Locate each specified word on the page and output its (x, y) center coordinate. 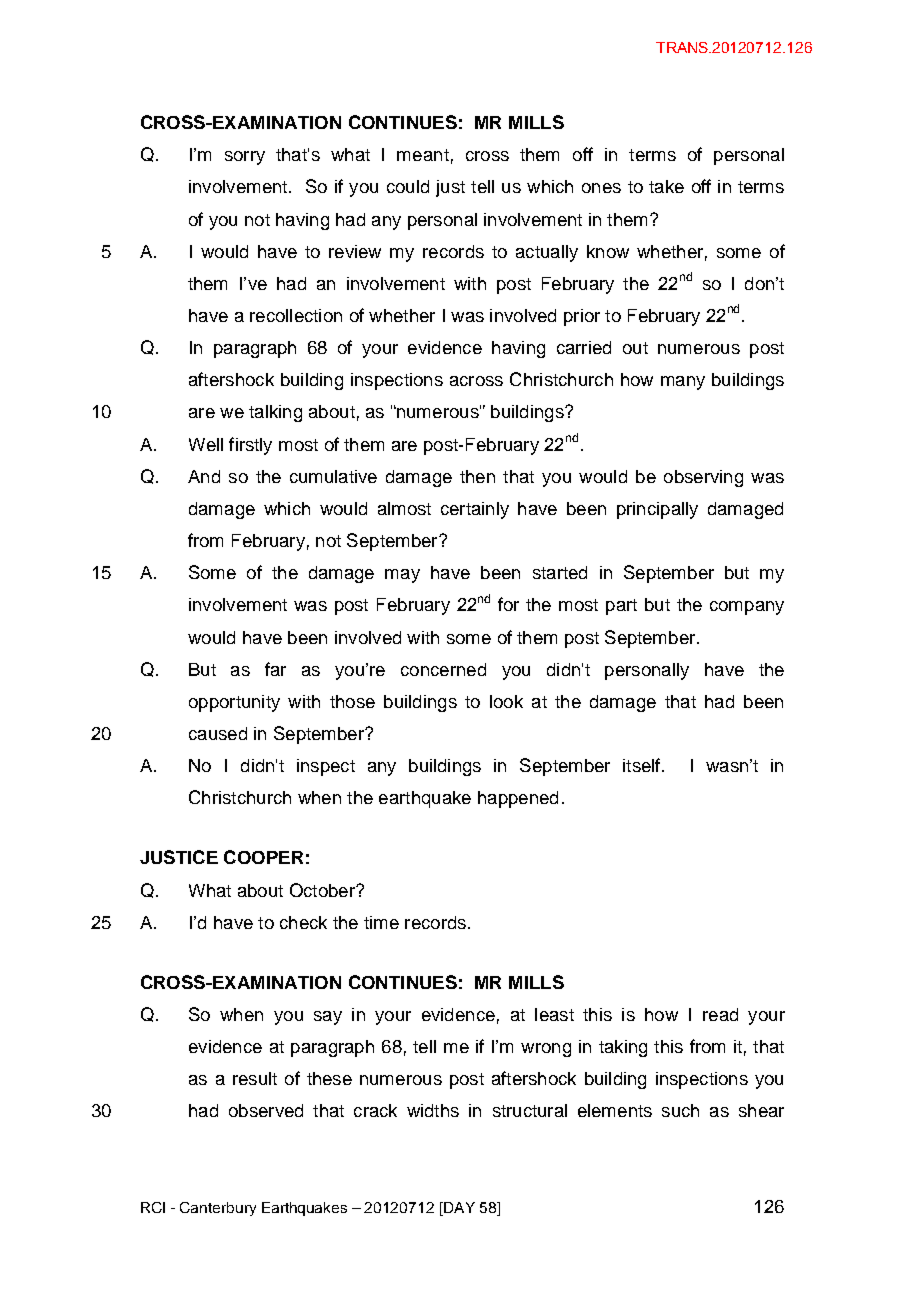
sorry (245, 158)
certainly (475, 510)
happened (518, 799)
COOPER (263, 857)
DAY (458, 1207)
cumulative (333, 476)
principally (657, 510)
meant (423, 155)
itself (643, 765)
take (666, 186)
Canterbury (218, 1209)
